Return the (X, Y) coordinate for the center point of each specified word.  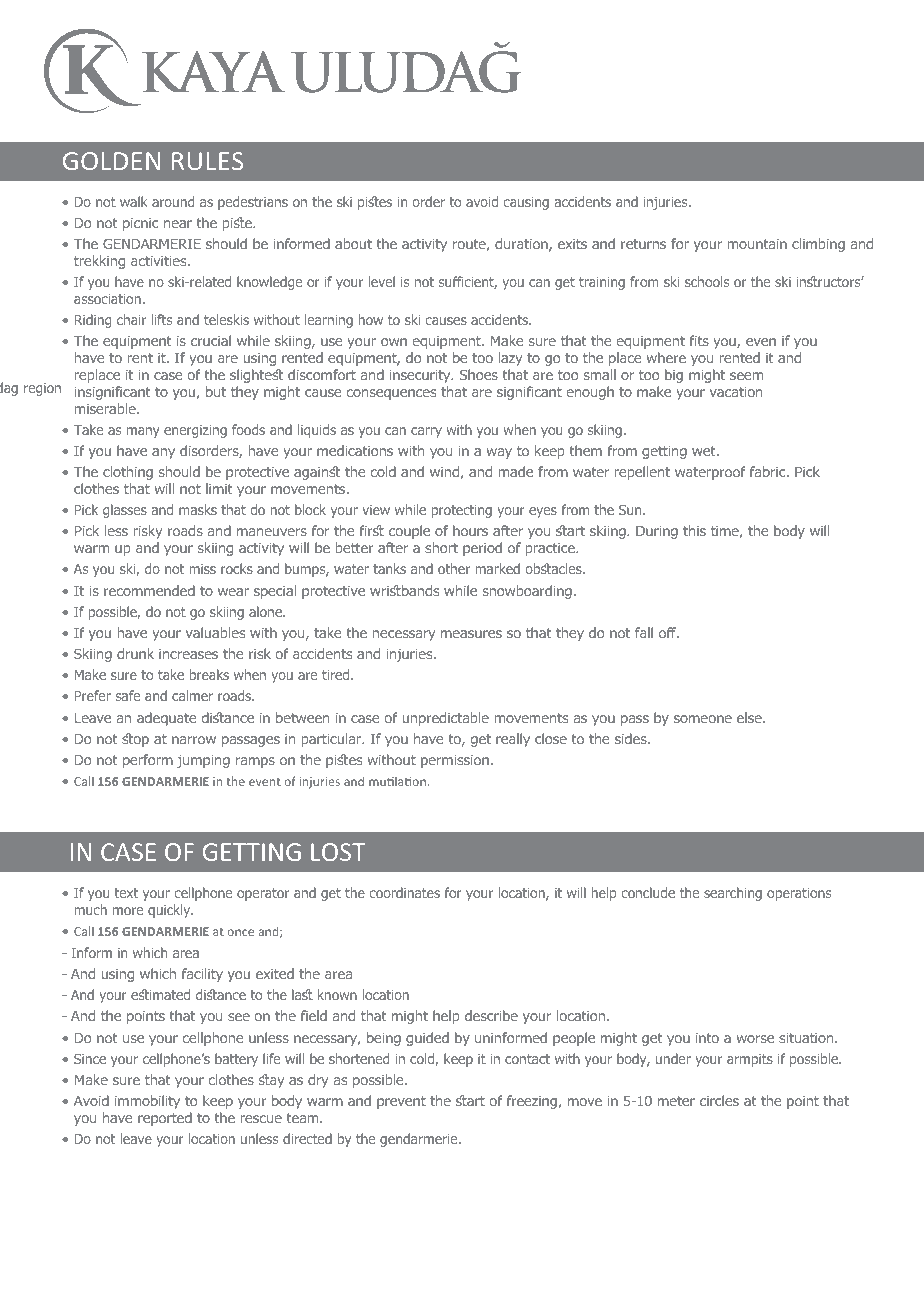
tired (337, 674)
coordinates (404, 892)
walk (134, 201)
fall (644, 632)
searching (733, 894)
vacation (736, 392)
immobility (147, 1102)
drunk (135, 653)
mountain (757, 244)
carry (426, 432)
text (126, 893)
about (353, 243)
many (143, 432)
